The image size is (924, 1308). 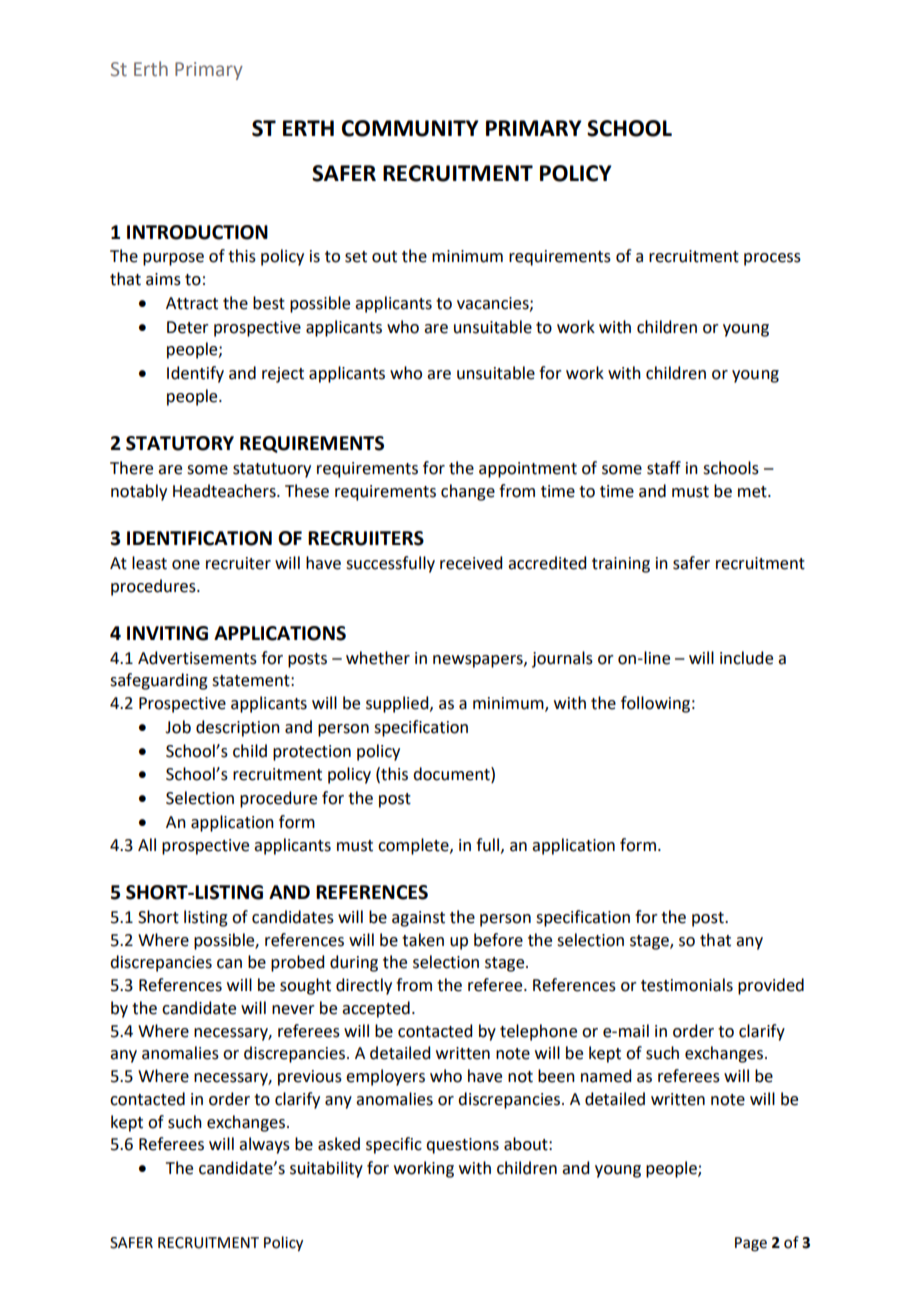 What do you see at coordinates (197, 232) in the document?
I see `INTRODUCTION` at bounding box center [197, 232].
